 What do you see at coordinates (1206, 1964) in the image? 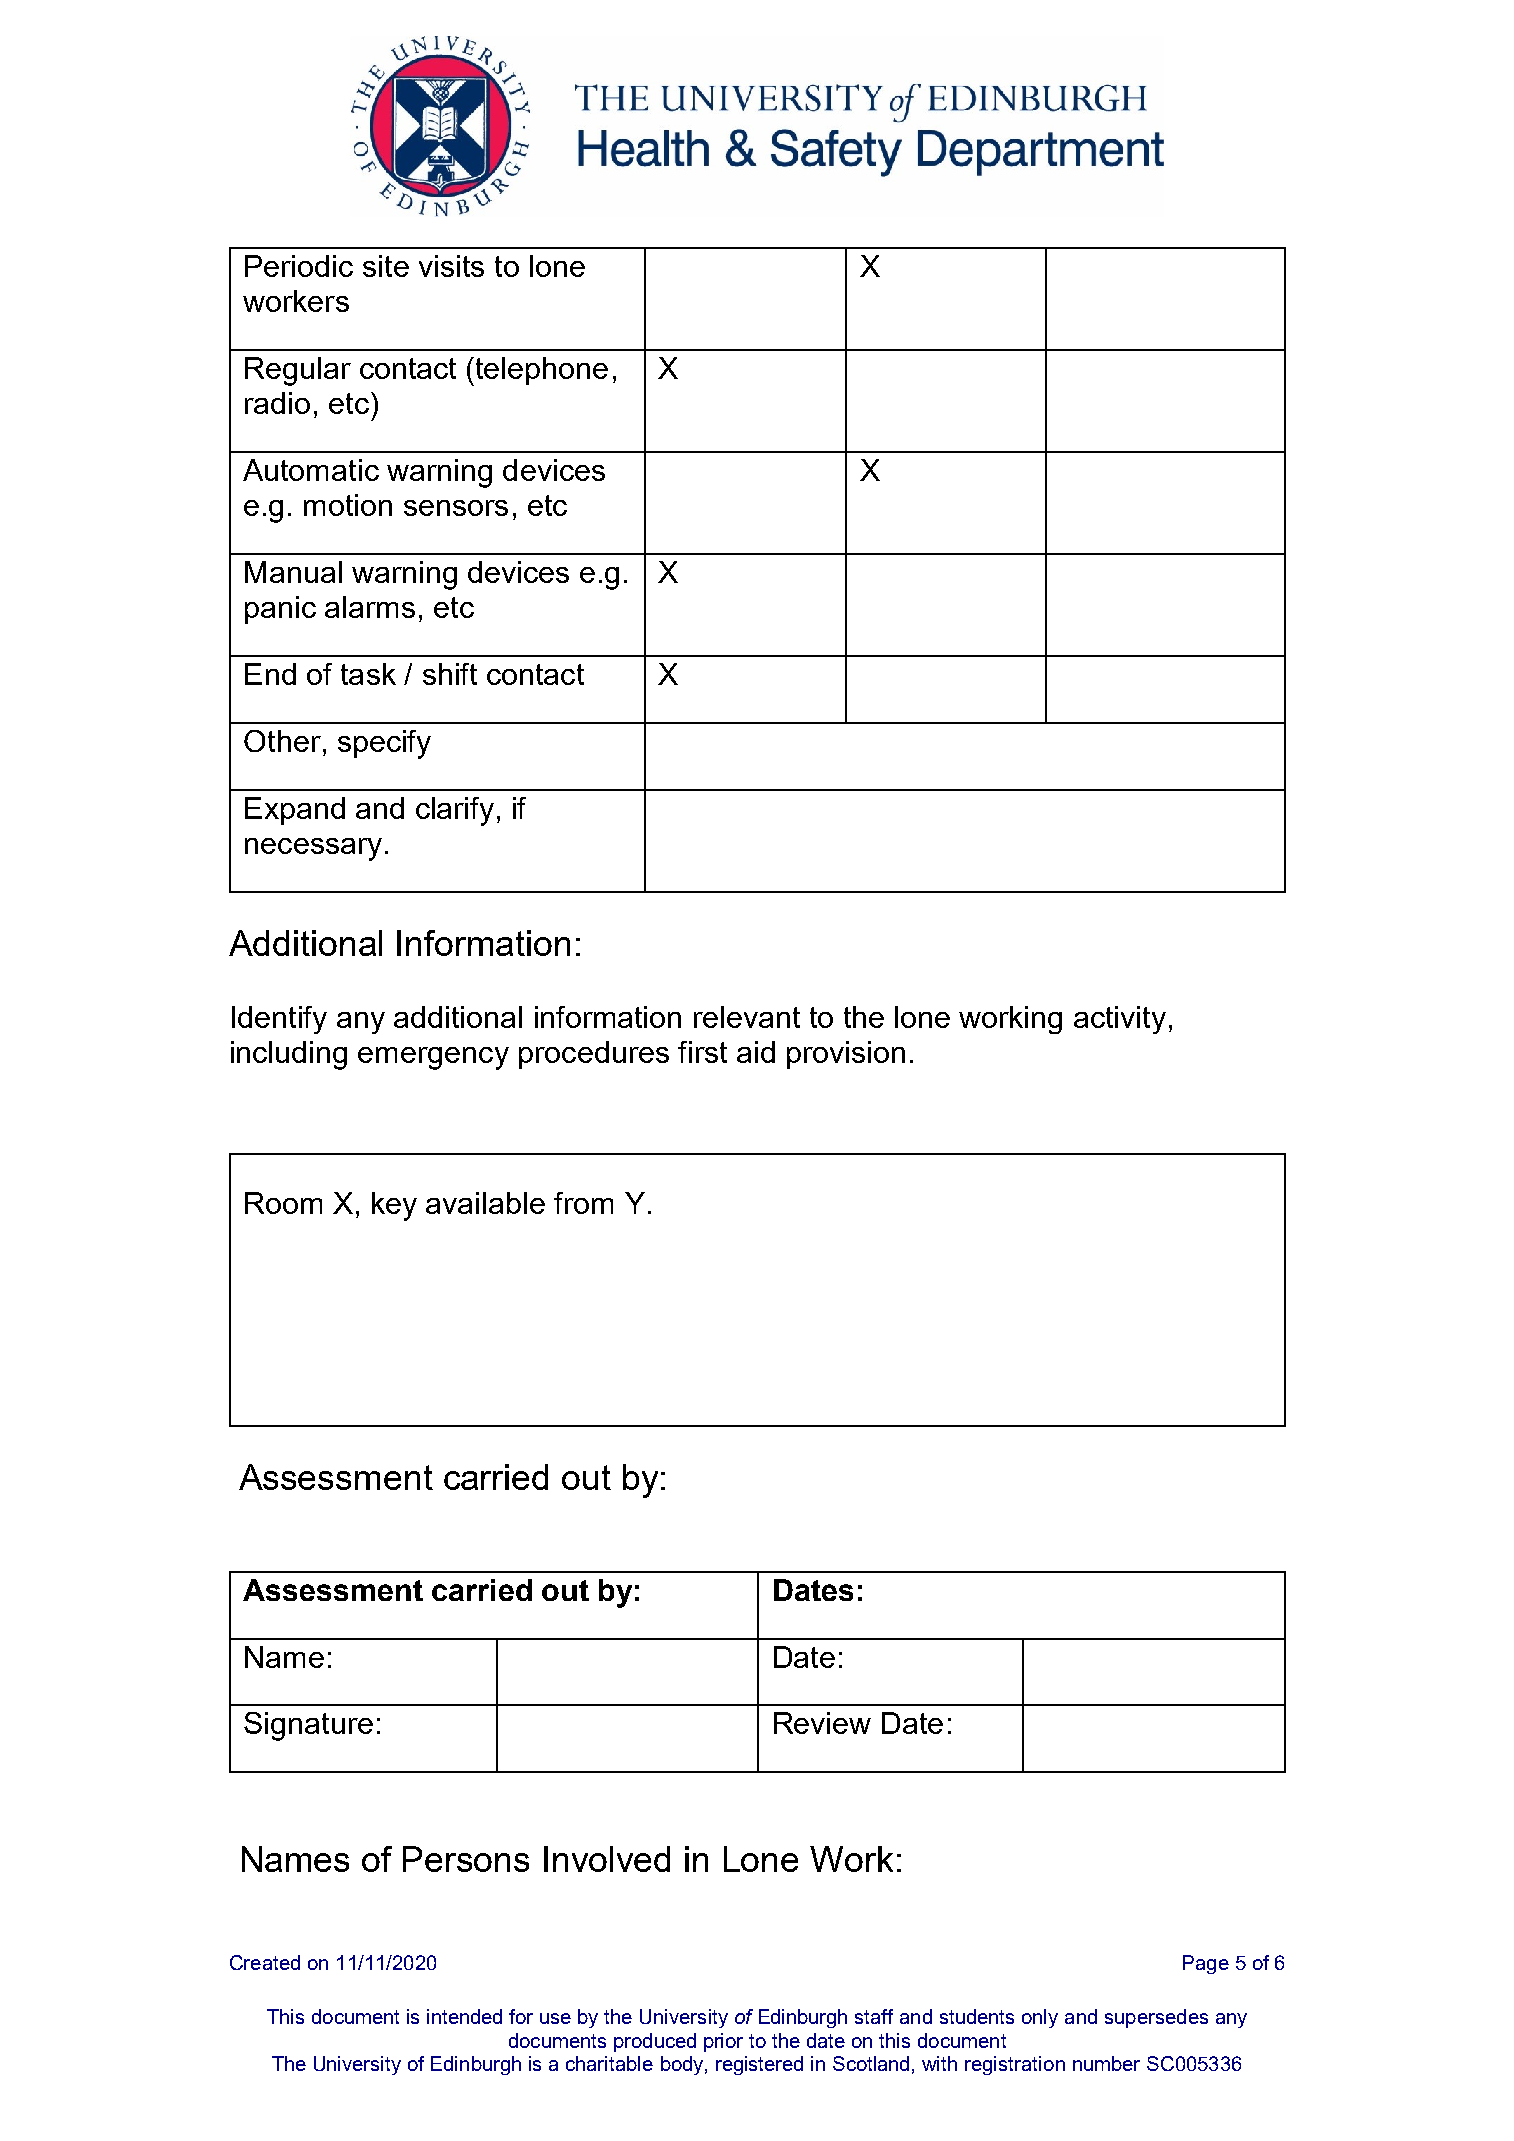
I see `Page` at bounding box center [1206, 1964].
